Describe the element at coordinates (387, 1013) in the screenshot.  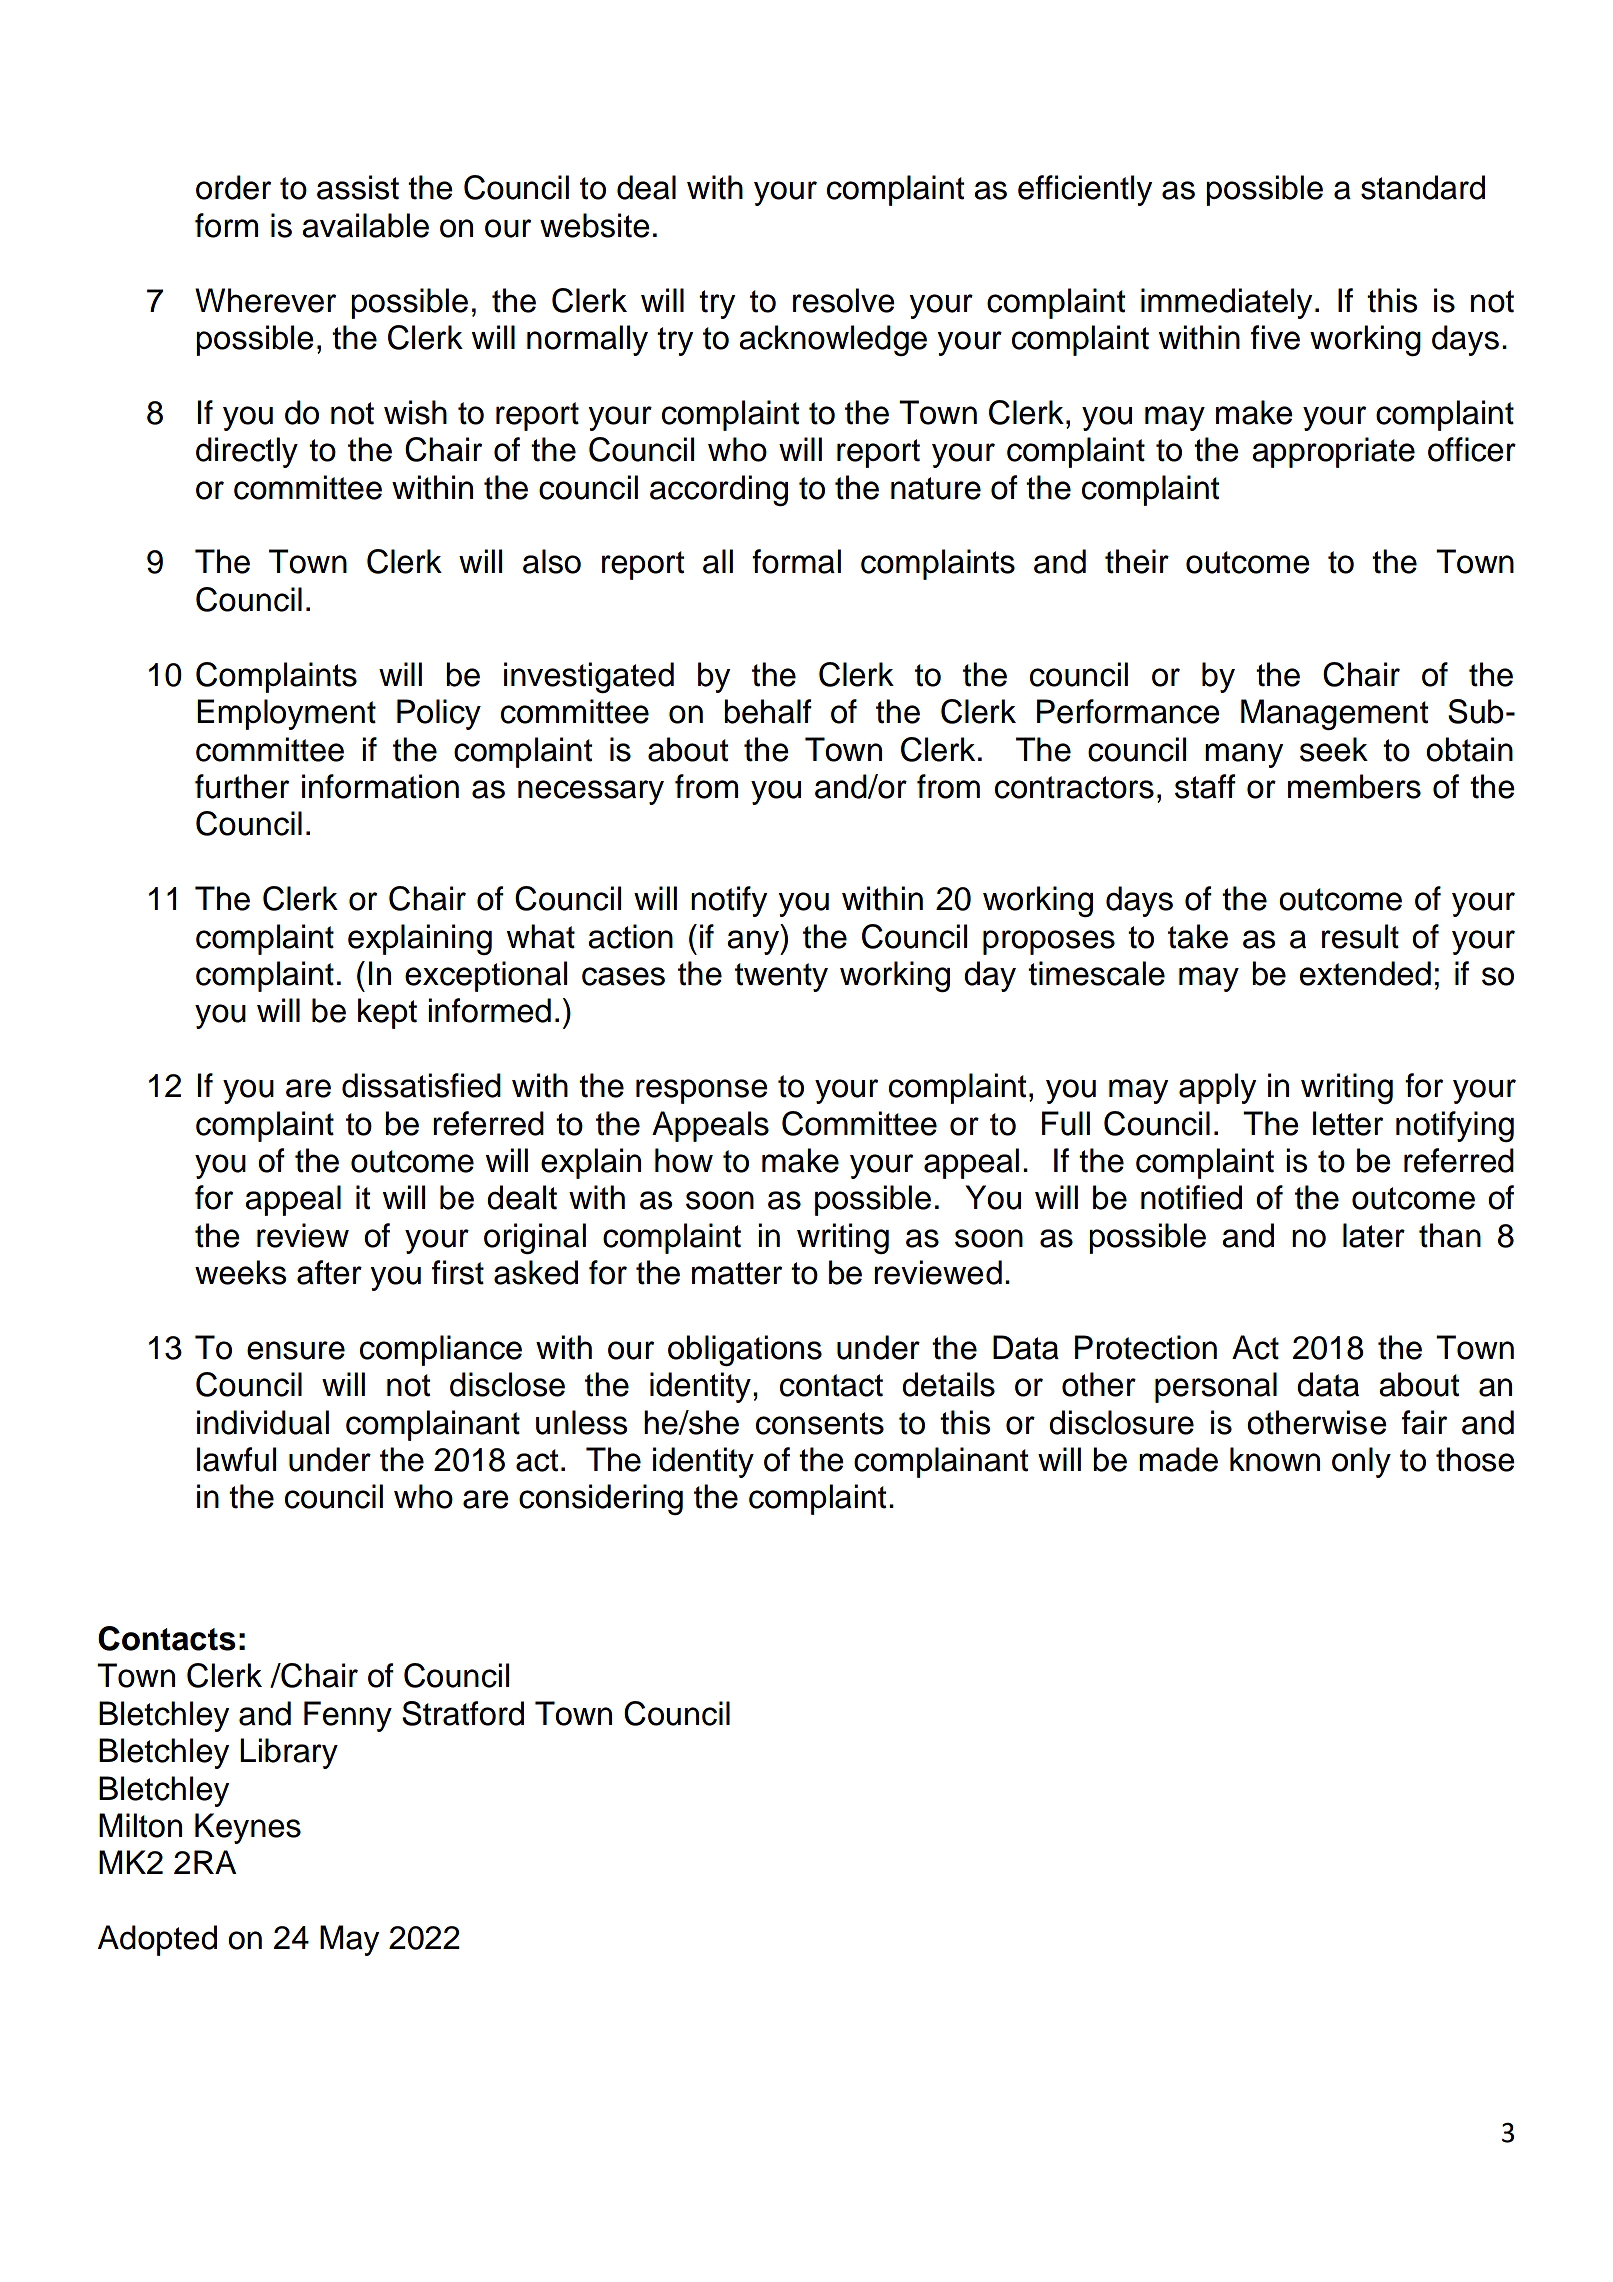
I see `kept` at that location.
